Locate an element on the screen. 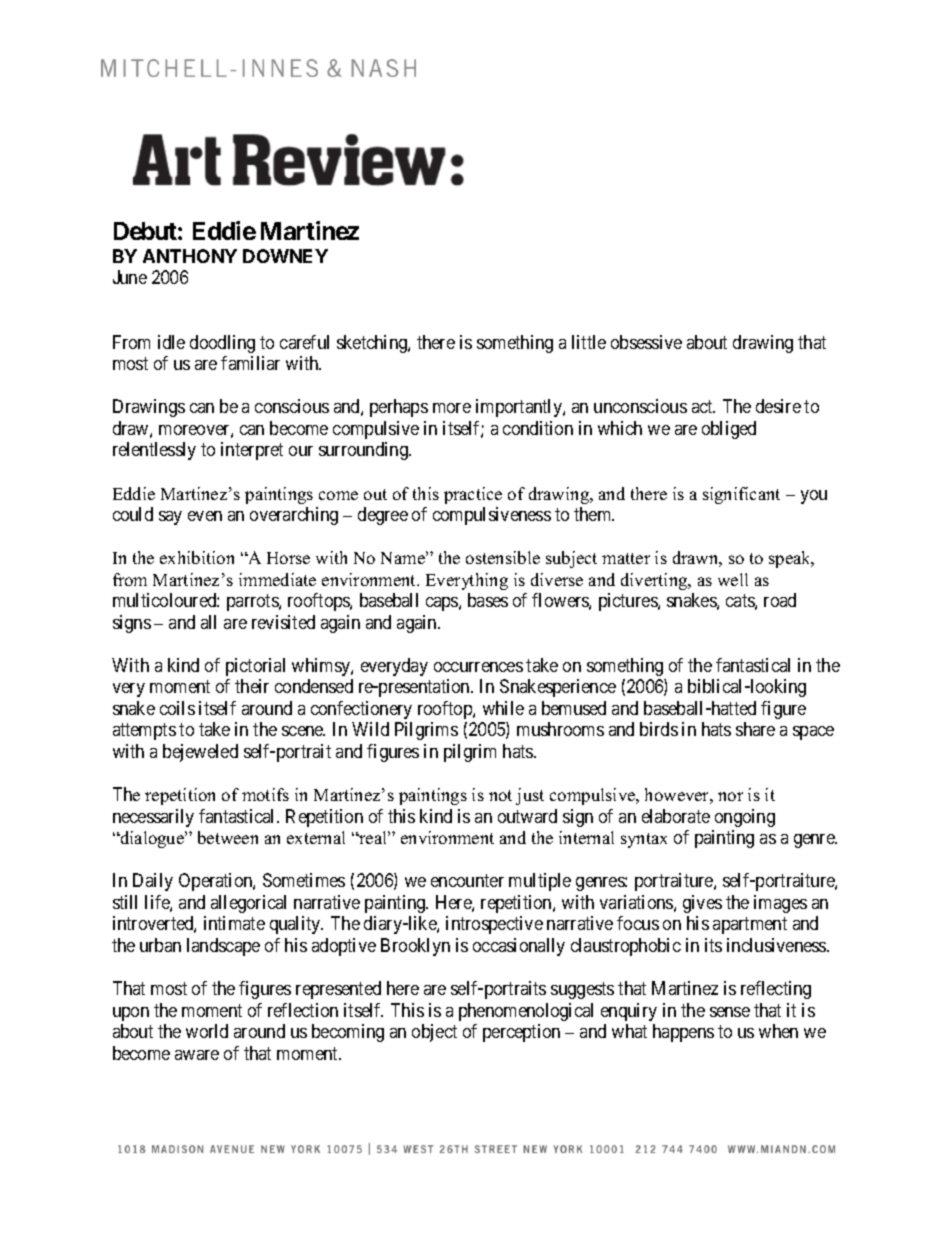 This screenshot has height=1233, width=952. object is located at coordinates (434, 1033).
